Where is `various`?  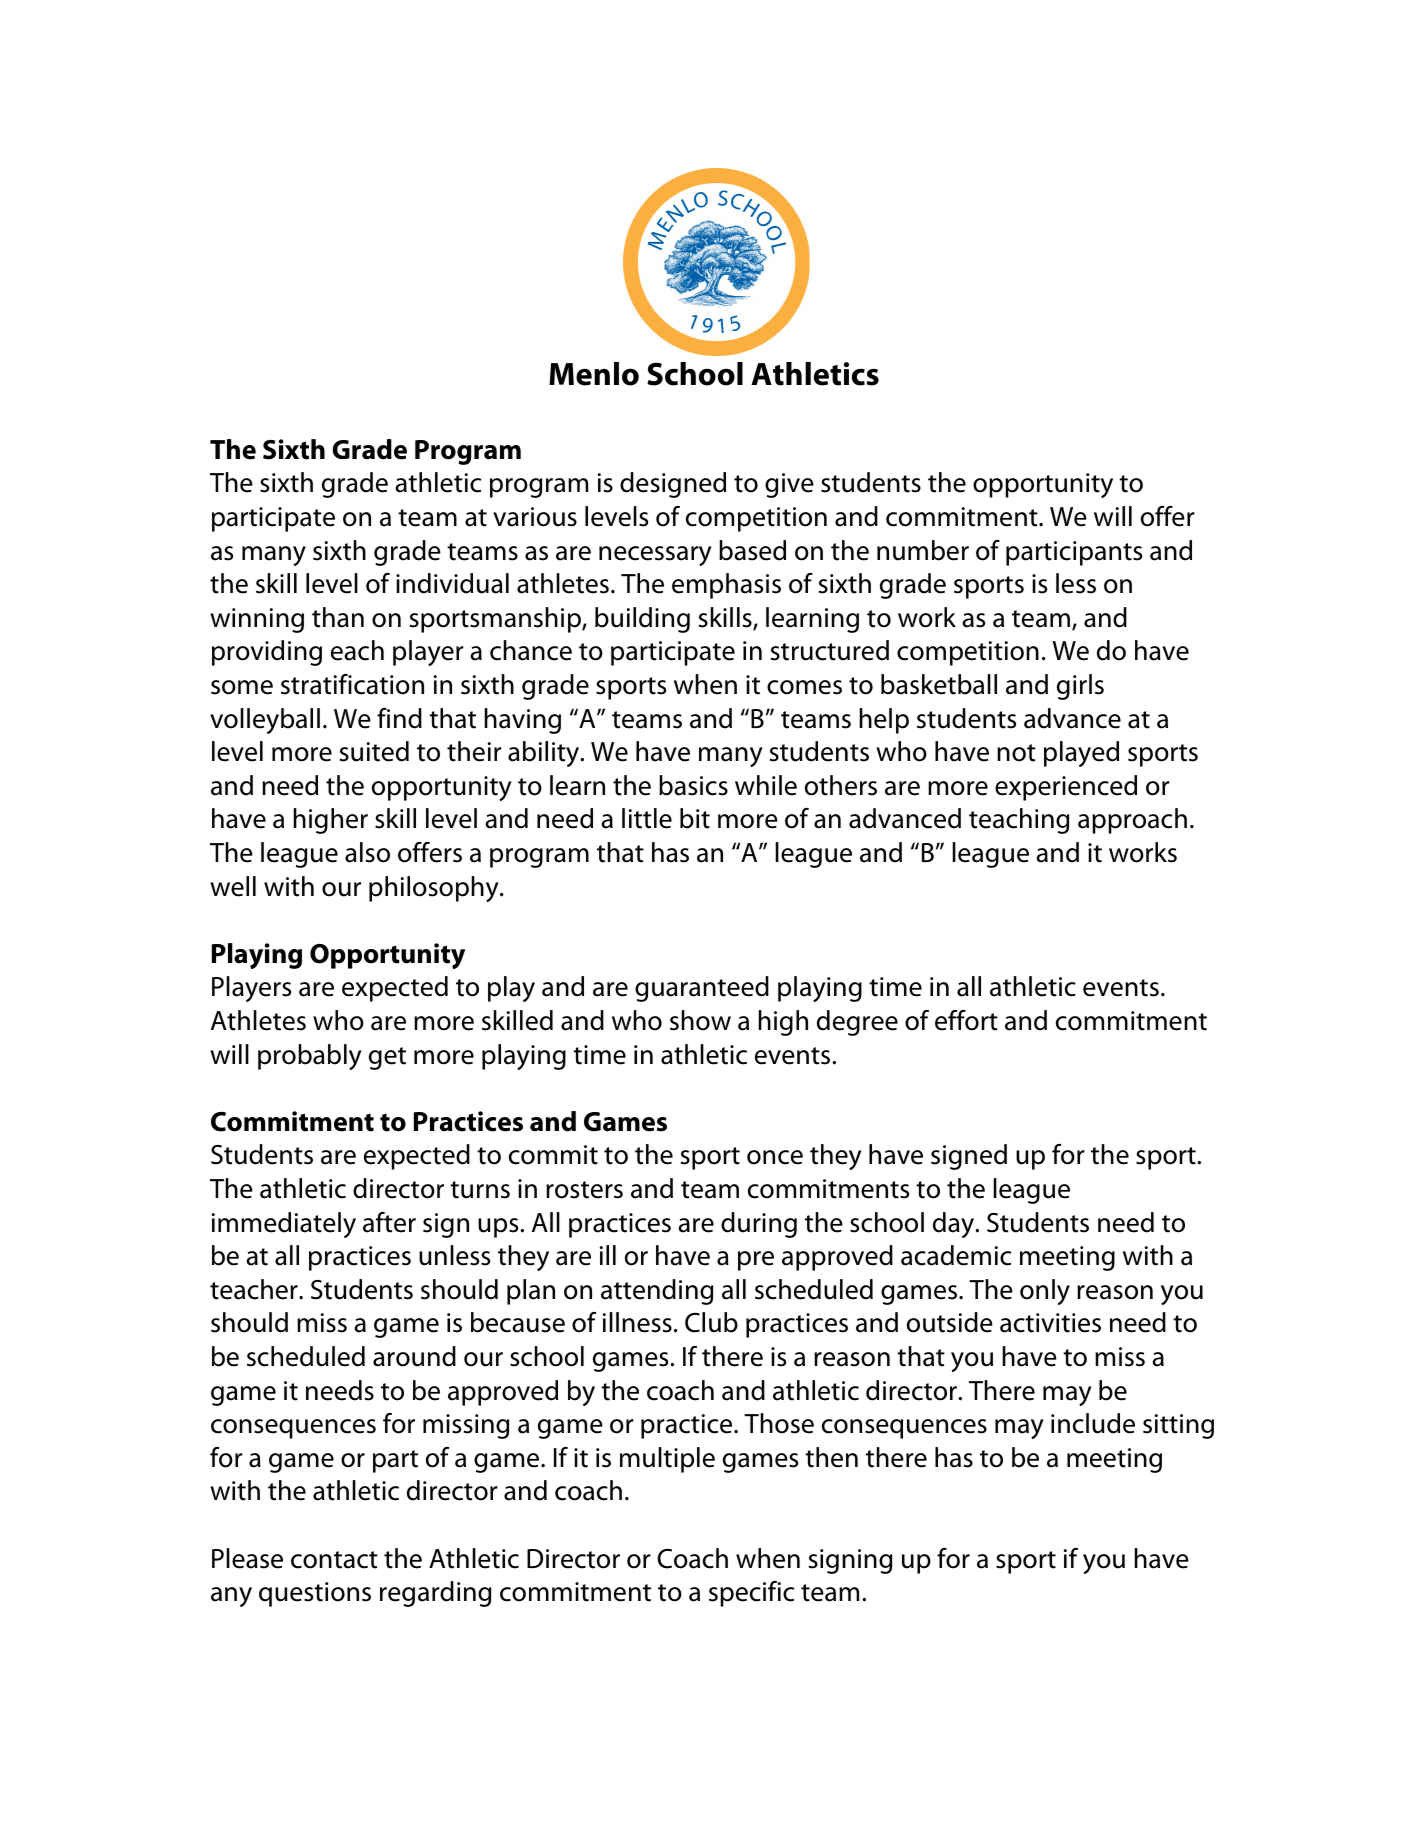 various is located at coordinates (535, 517).
